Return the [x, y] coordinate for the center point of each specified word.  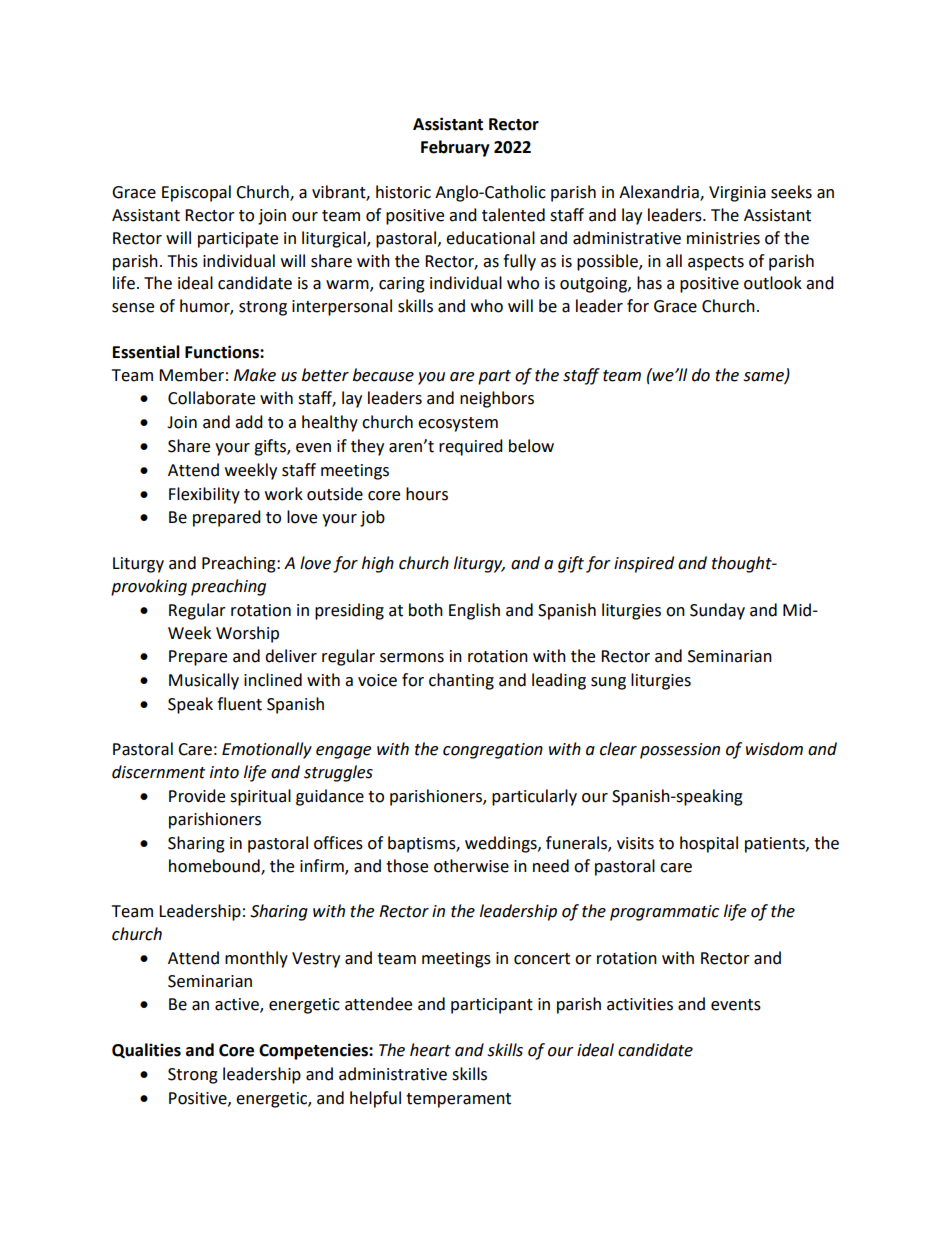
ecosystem [458, 424]
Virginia [737, 194]
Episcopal [196, 193]
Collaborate [211, 398]
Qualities [146, 1050]
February [455, 148]
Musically [204, 681]
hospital [709, 844]
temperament [458, 1100]
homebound [215, 866]
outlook [773, 283]
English [474, 611]
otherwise [471, 866]
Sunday [717, 611]
